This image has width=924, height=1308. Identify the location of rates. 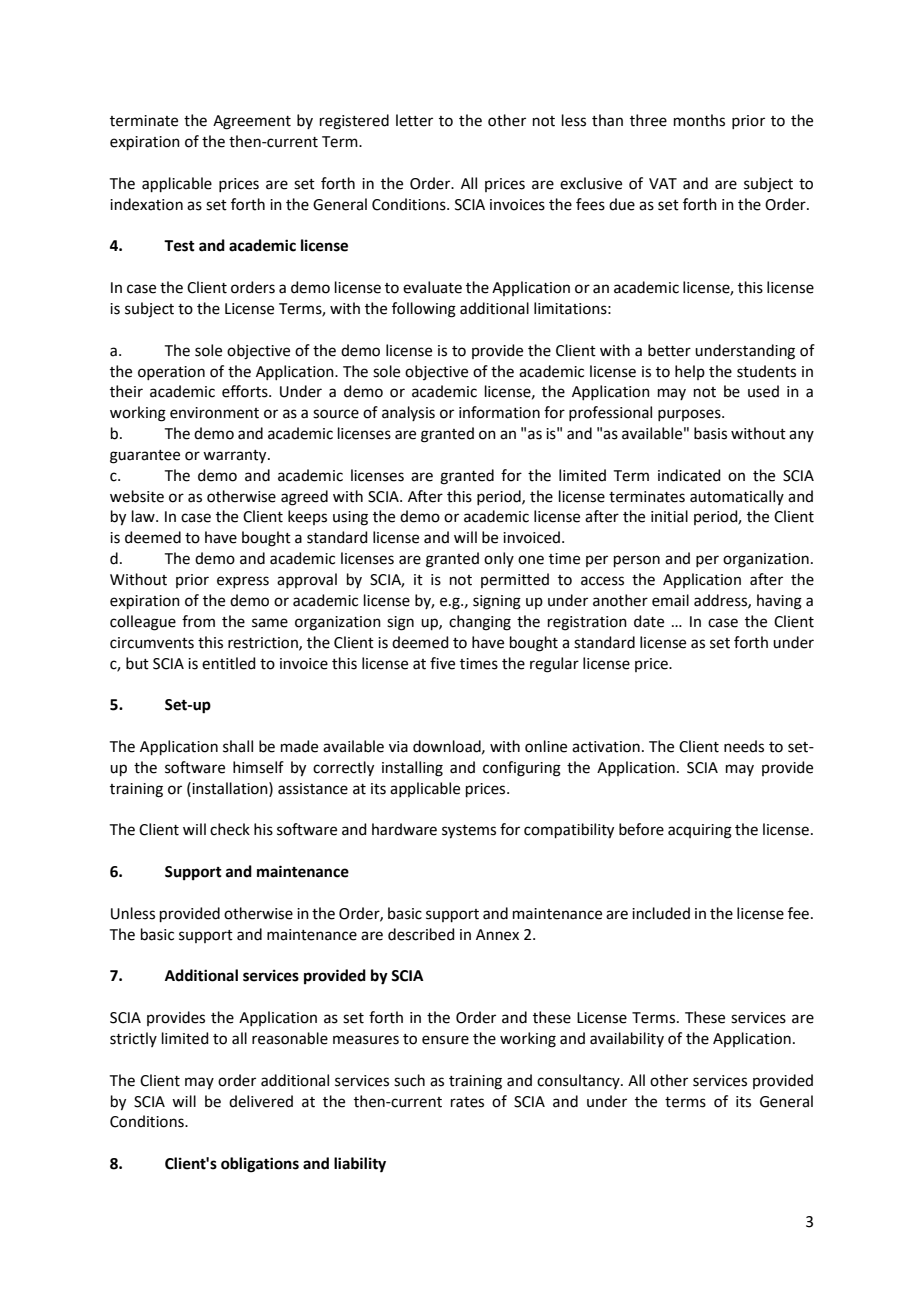
(467, 1102).
